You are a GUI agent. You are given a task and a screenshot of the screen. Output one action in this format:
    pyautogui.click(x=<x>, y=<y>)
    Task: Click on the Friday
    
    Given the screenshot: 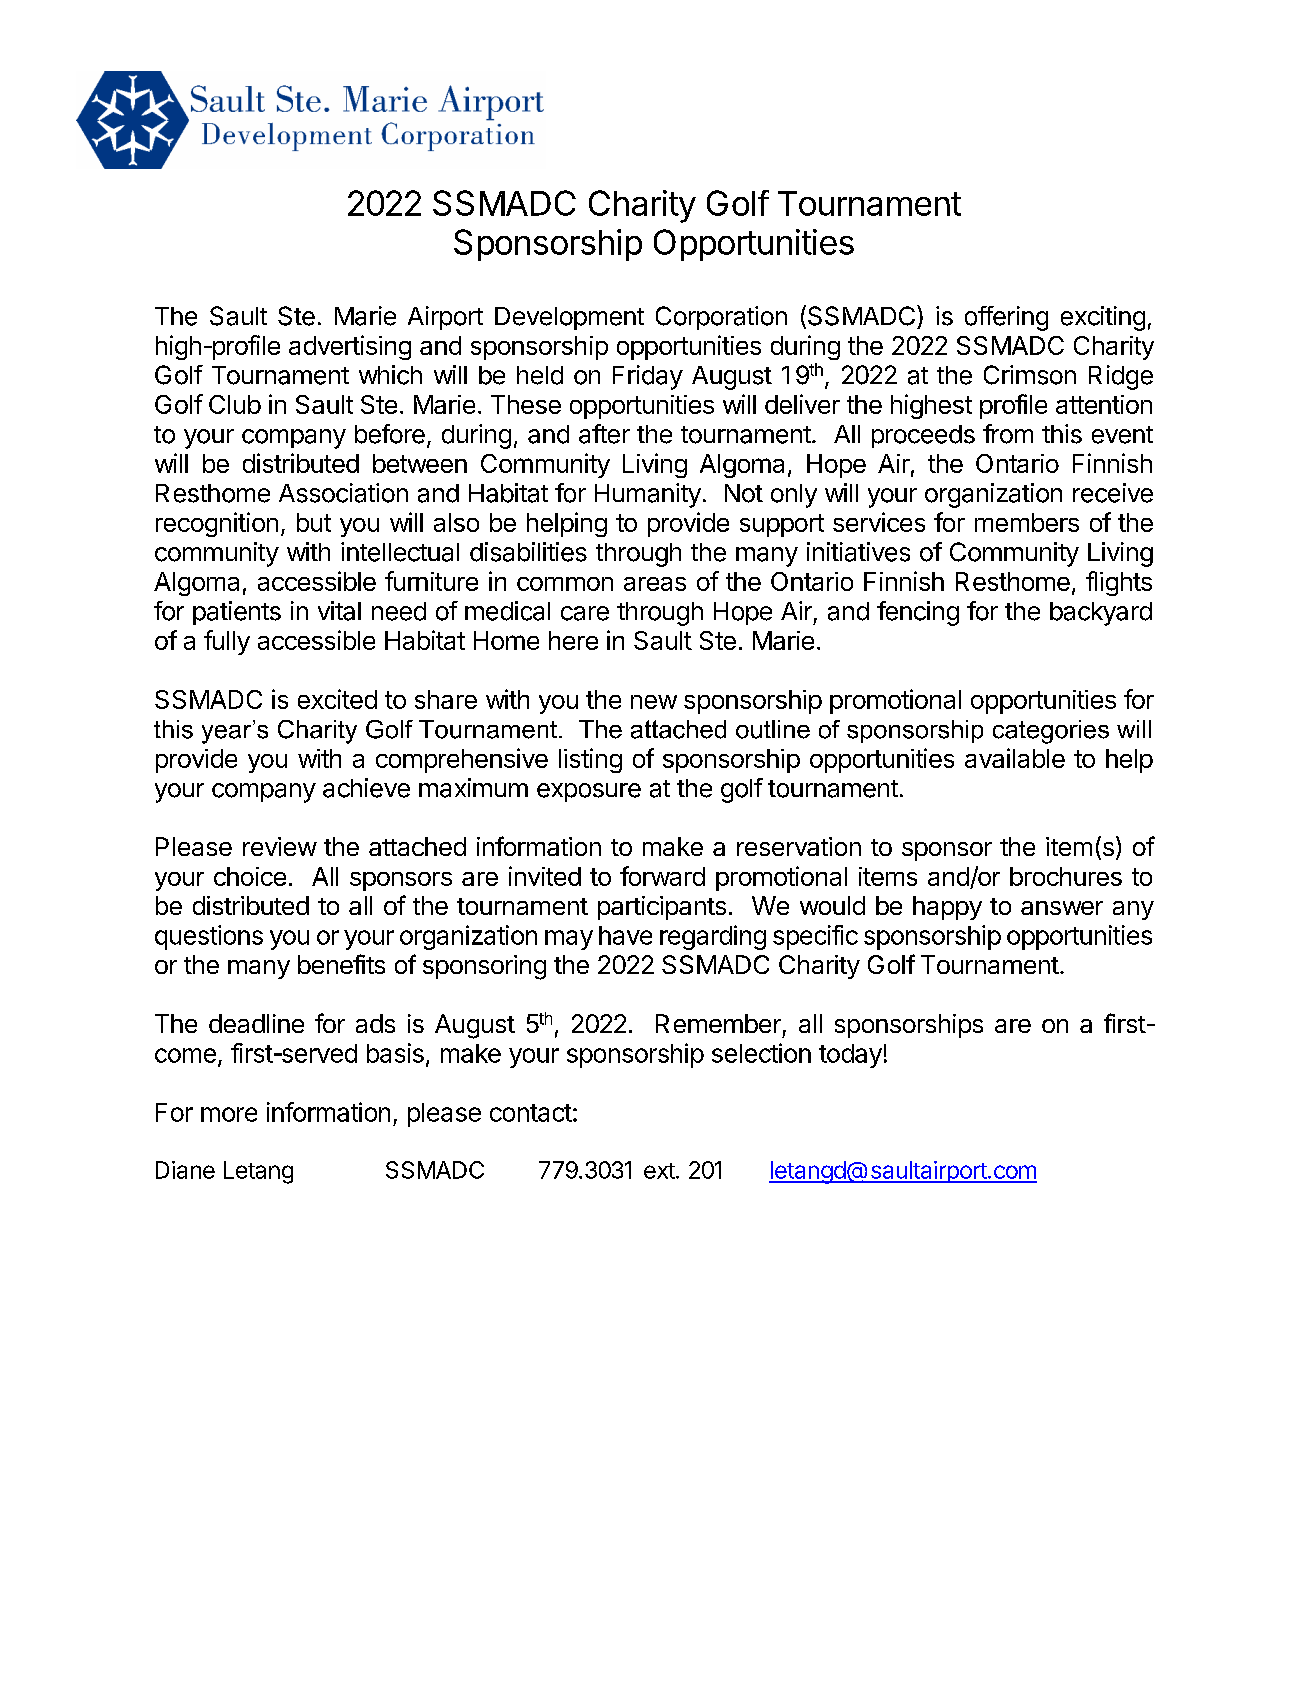 What is the action you would take?
    pyautogui.click(x=648, y=377)
